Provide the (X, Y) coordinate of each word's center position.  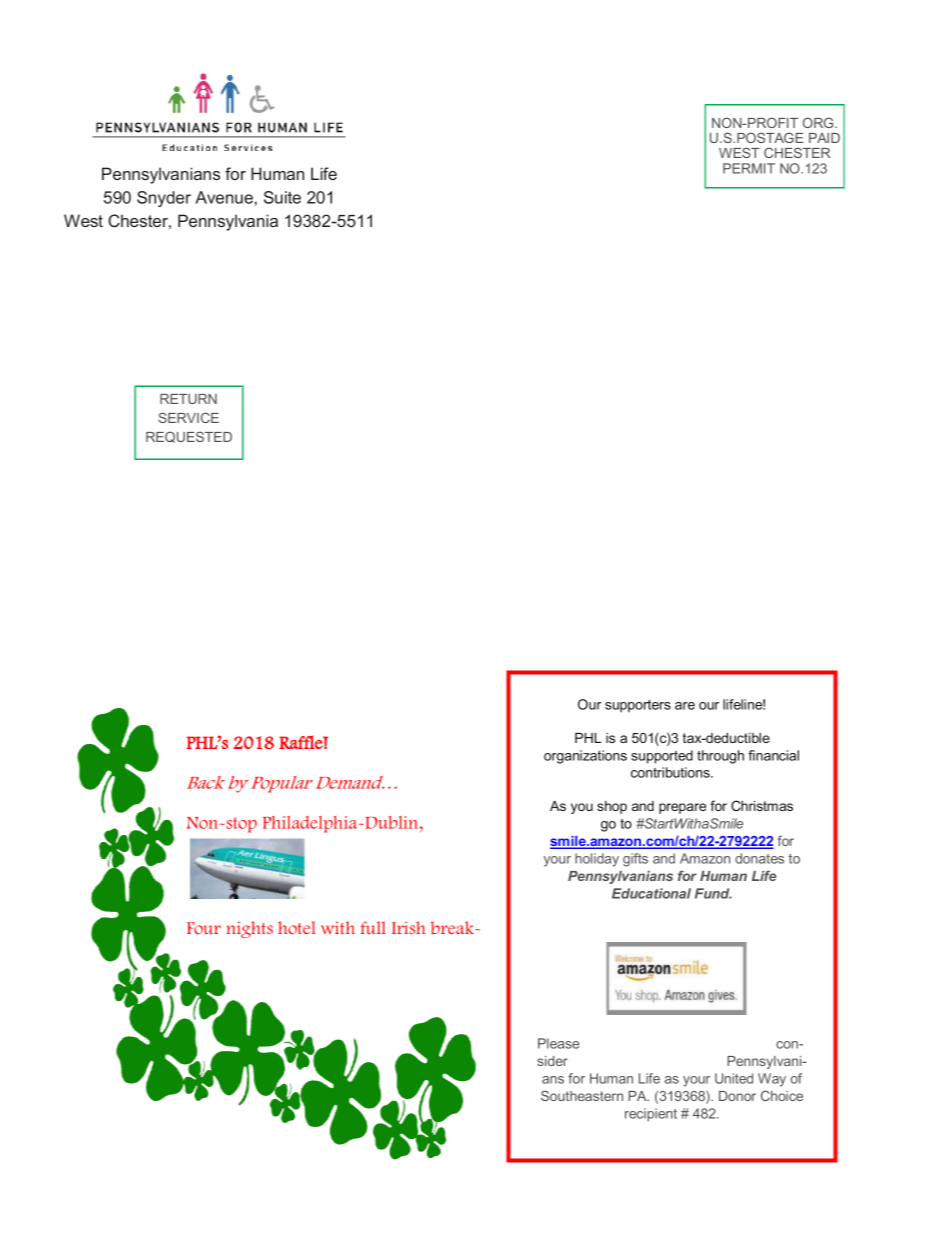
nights (249, 929)
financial (773, 755)
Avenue (225, 197)
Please (559, 1043)
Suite (282, 197)
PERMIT (749, 168)
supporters (638, 706)
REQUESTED (189, 437)
